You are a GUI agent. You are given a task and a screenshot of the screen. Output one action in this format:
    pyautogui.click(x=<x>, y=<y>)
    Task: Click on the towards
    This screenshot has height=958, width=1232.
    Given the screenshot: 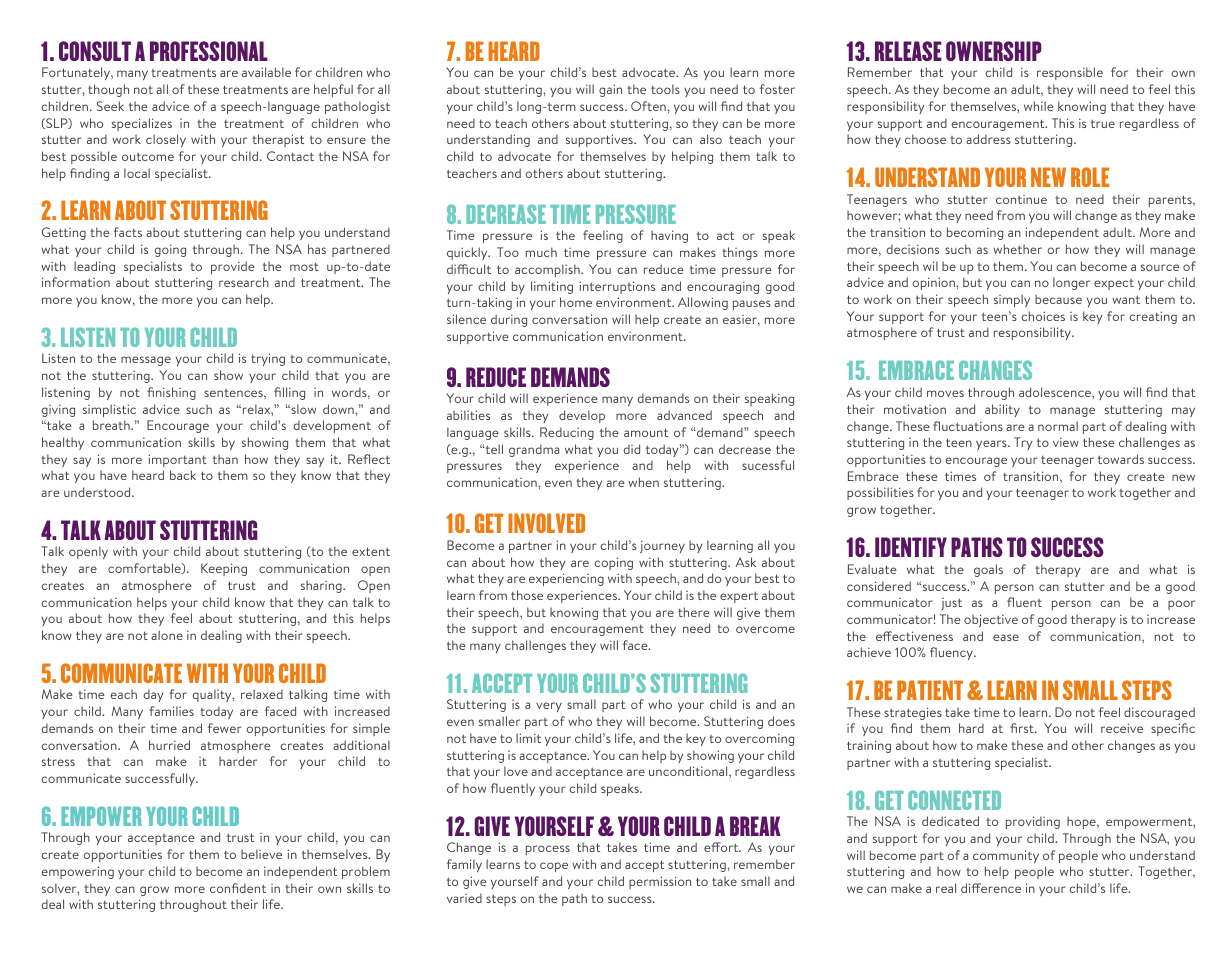 What is the action you would take?
    pyautogui.click(x=1121, y=459)
